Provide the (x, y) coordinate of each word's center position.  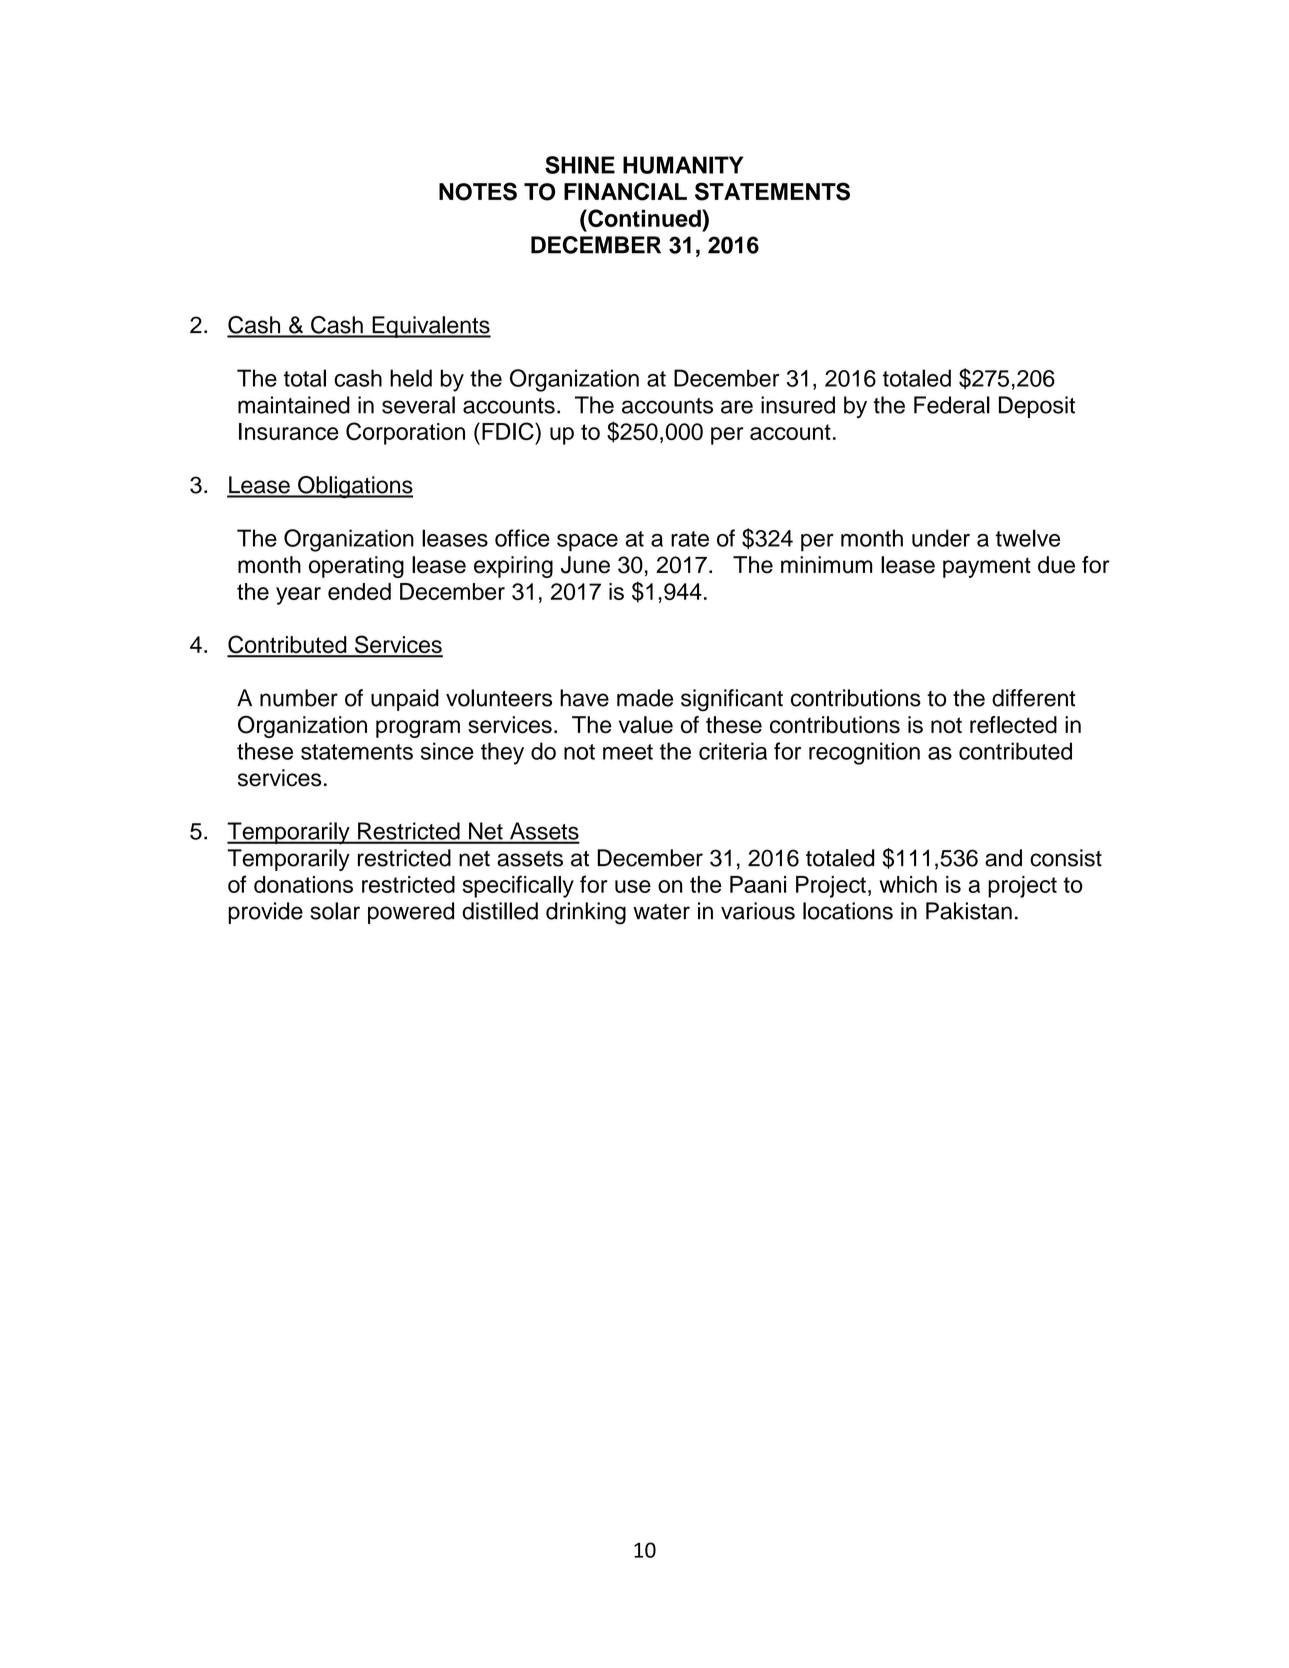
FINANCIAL (625, 191)
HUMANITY (683, 165)
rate (690, 539)
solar (335, 911)
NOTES (478, 191)
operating (356, 567)
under (941, 538)
